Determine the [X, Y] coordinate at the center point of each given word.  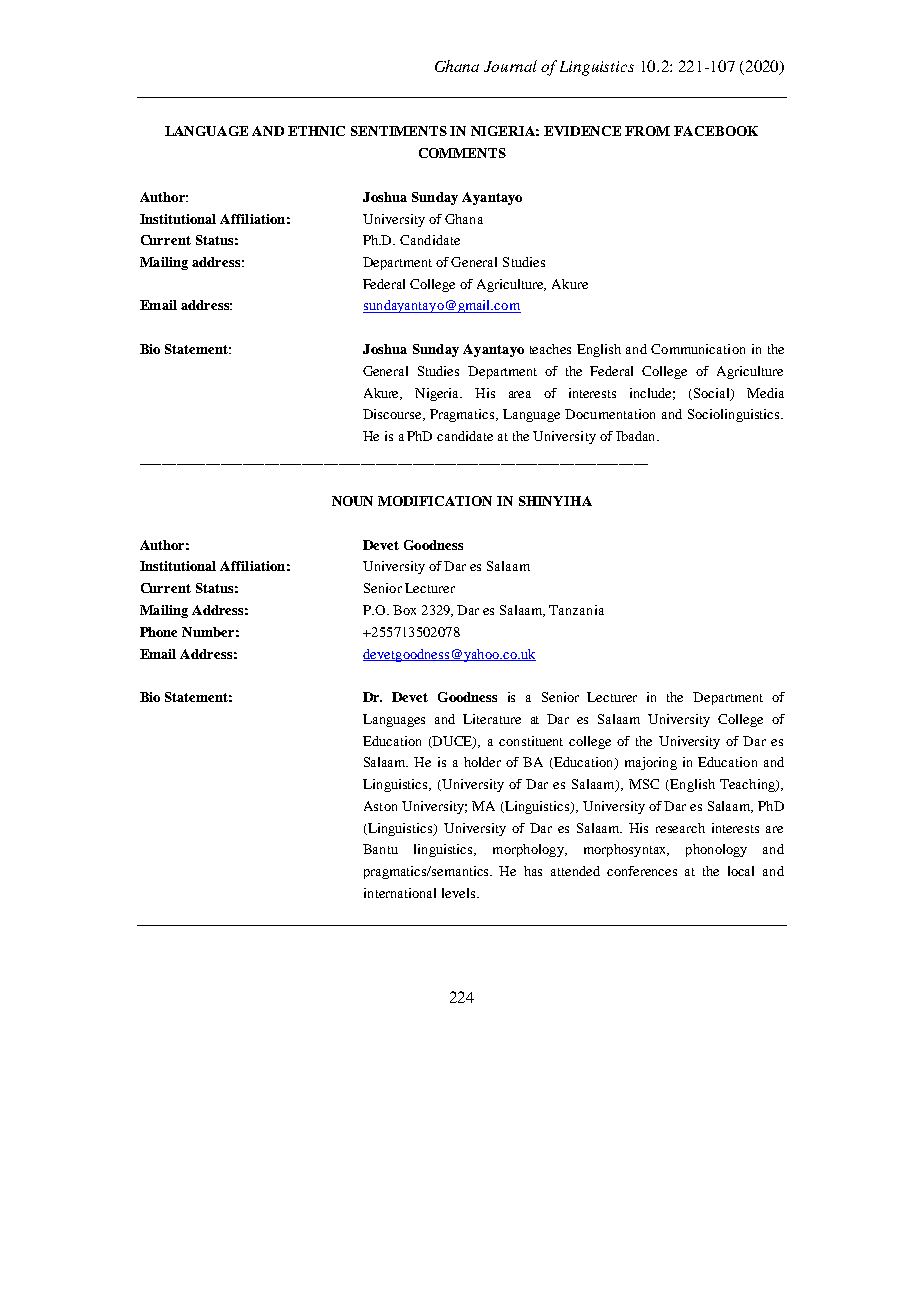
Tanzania [576, 610]
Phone [158, 632]
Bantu [380, 849]
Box [404, 610]
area [520, 394]
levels [460, 893]
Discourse [393, 415]
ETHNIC [316, 131]
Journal [510, 66]
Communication [698, 349]
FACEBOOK [716, 131]
